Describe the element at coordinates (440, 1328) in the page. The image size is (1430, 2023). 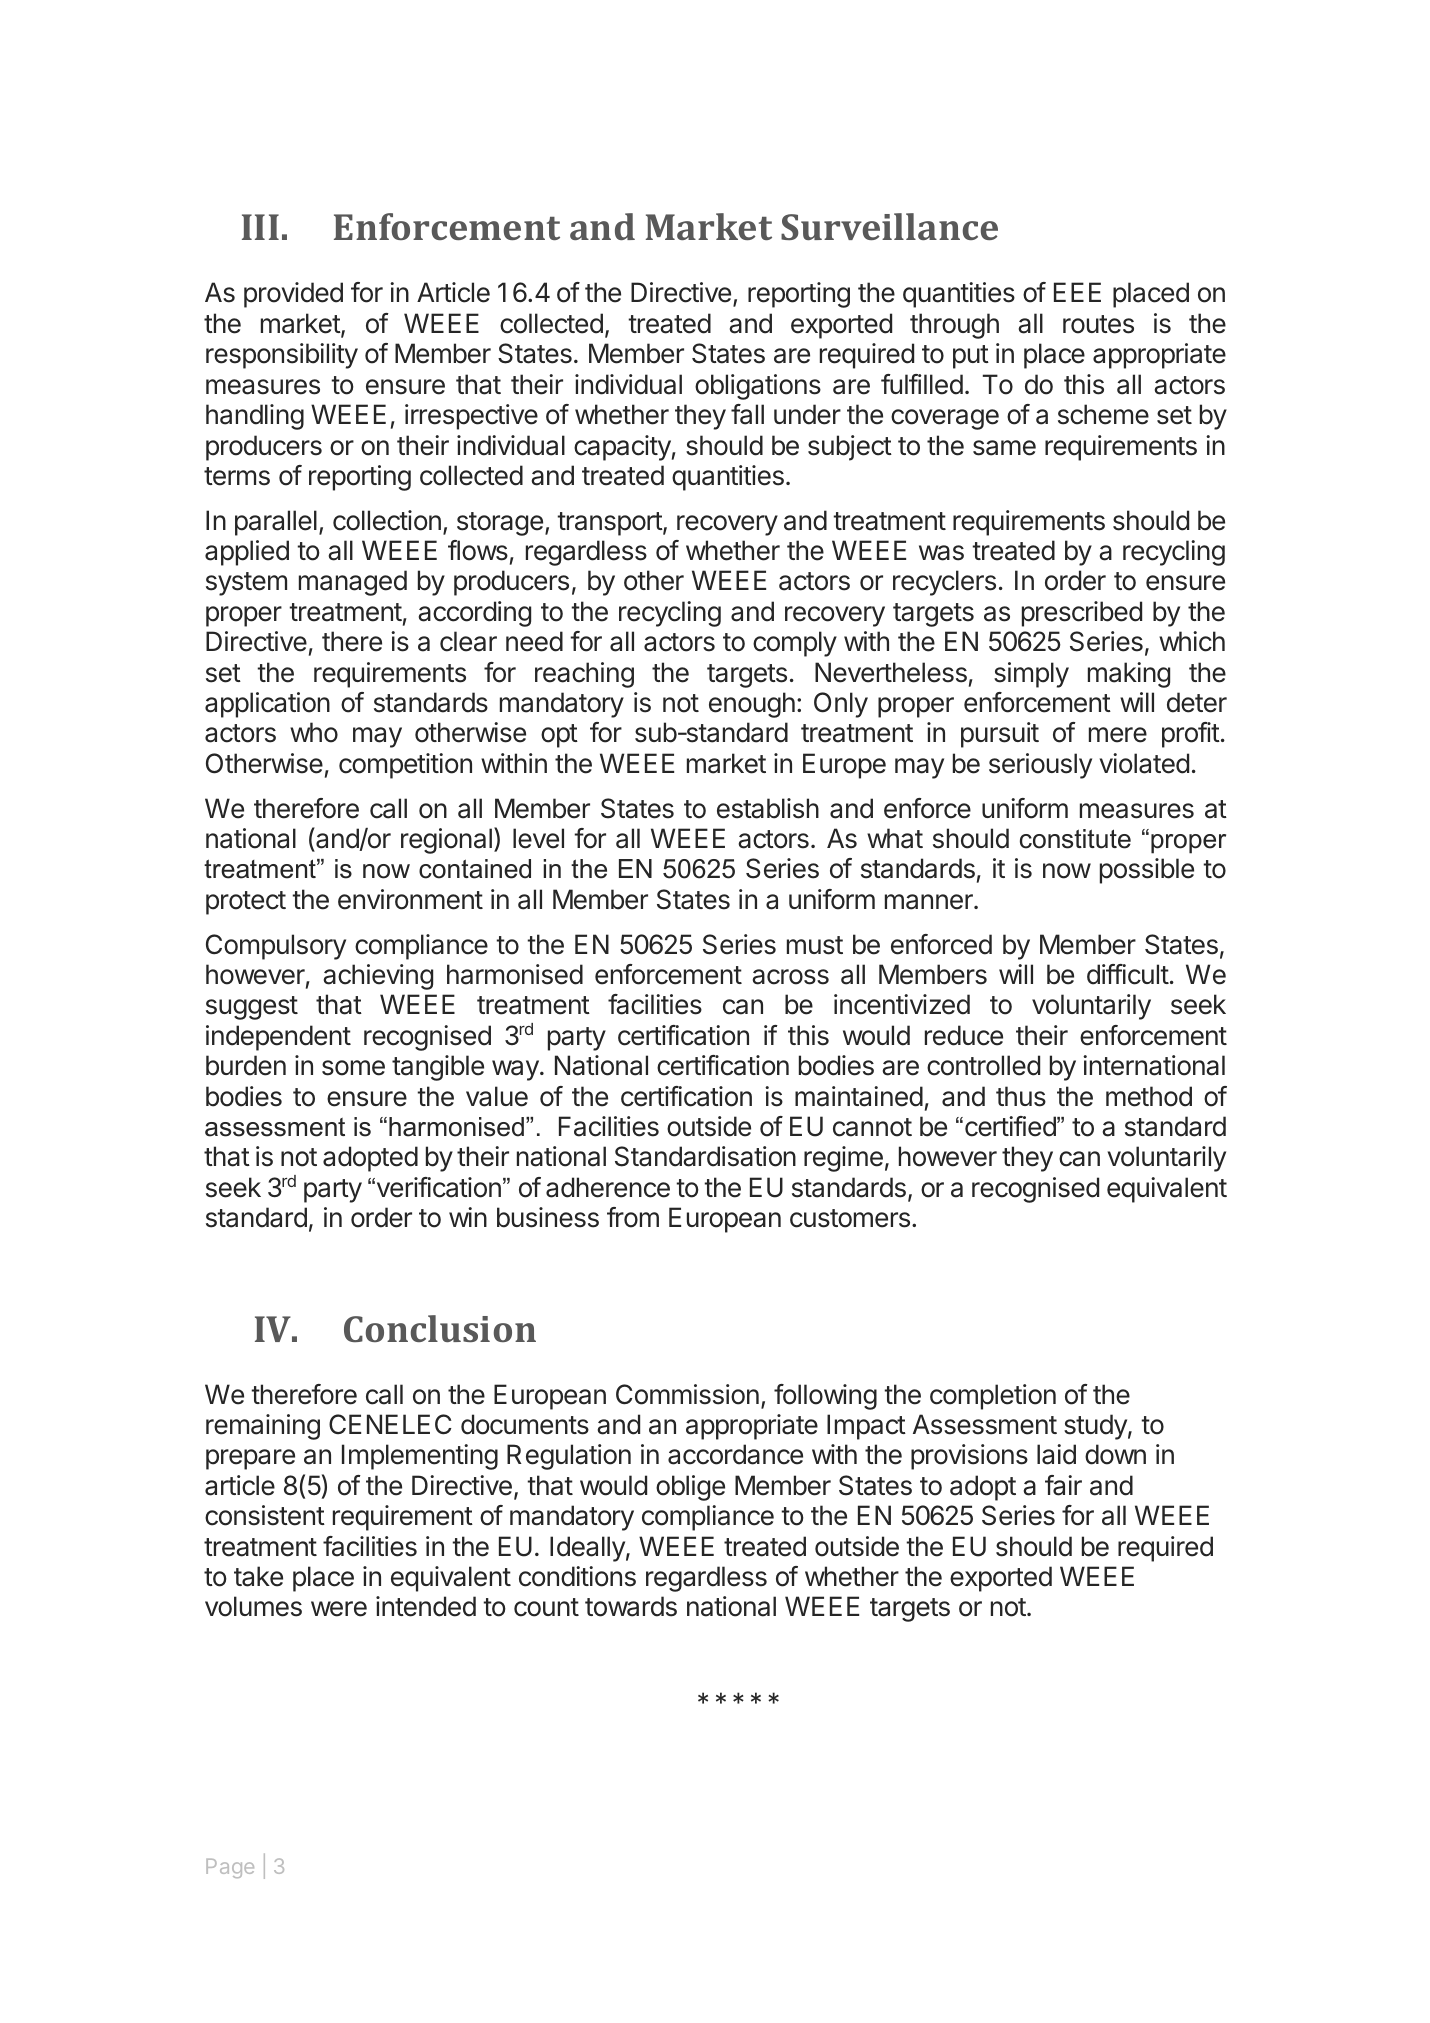
I see `Conclusion` at that location.
